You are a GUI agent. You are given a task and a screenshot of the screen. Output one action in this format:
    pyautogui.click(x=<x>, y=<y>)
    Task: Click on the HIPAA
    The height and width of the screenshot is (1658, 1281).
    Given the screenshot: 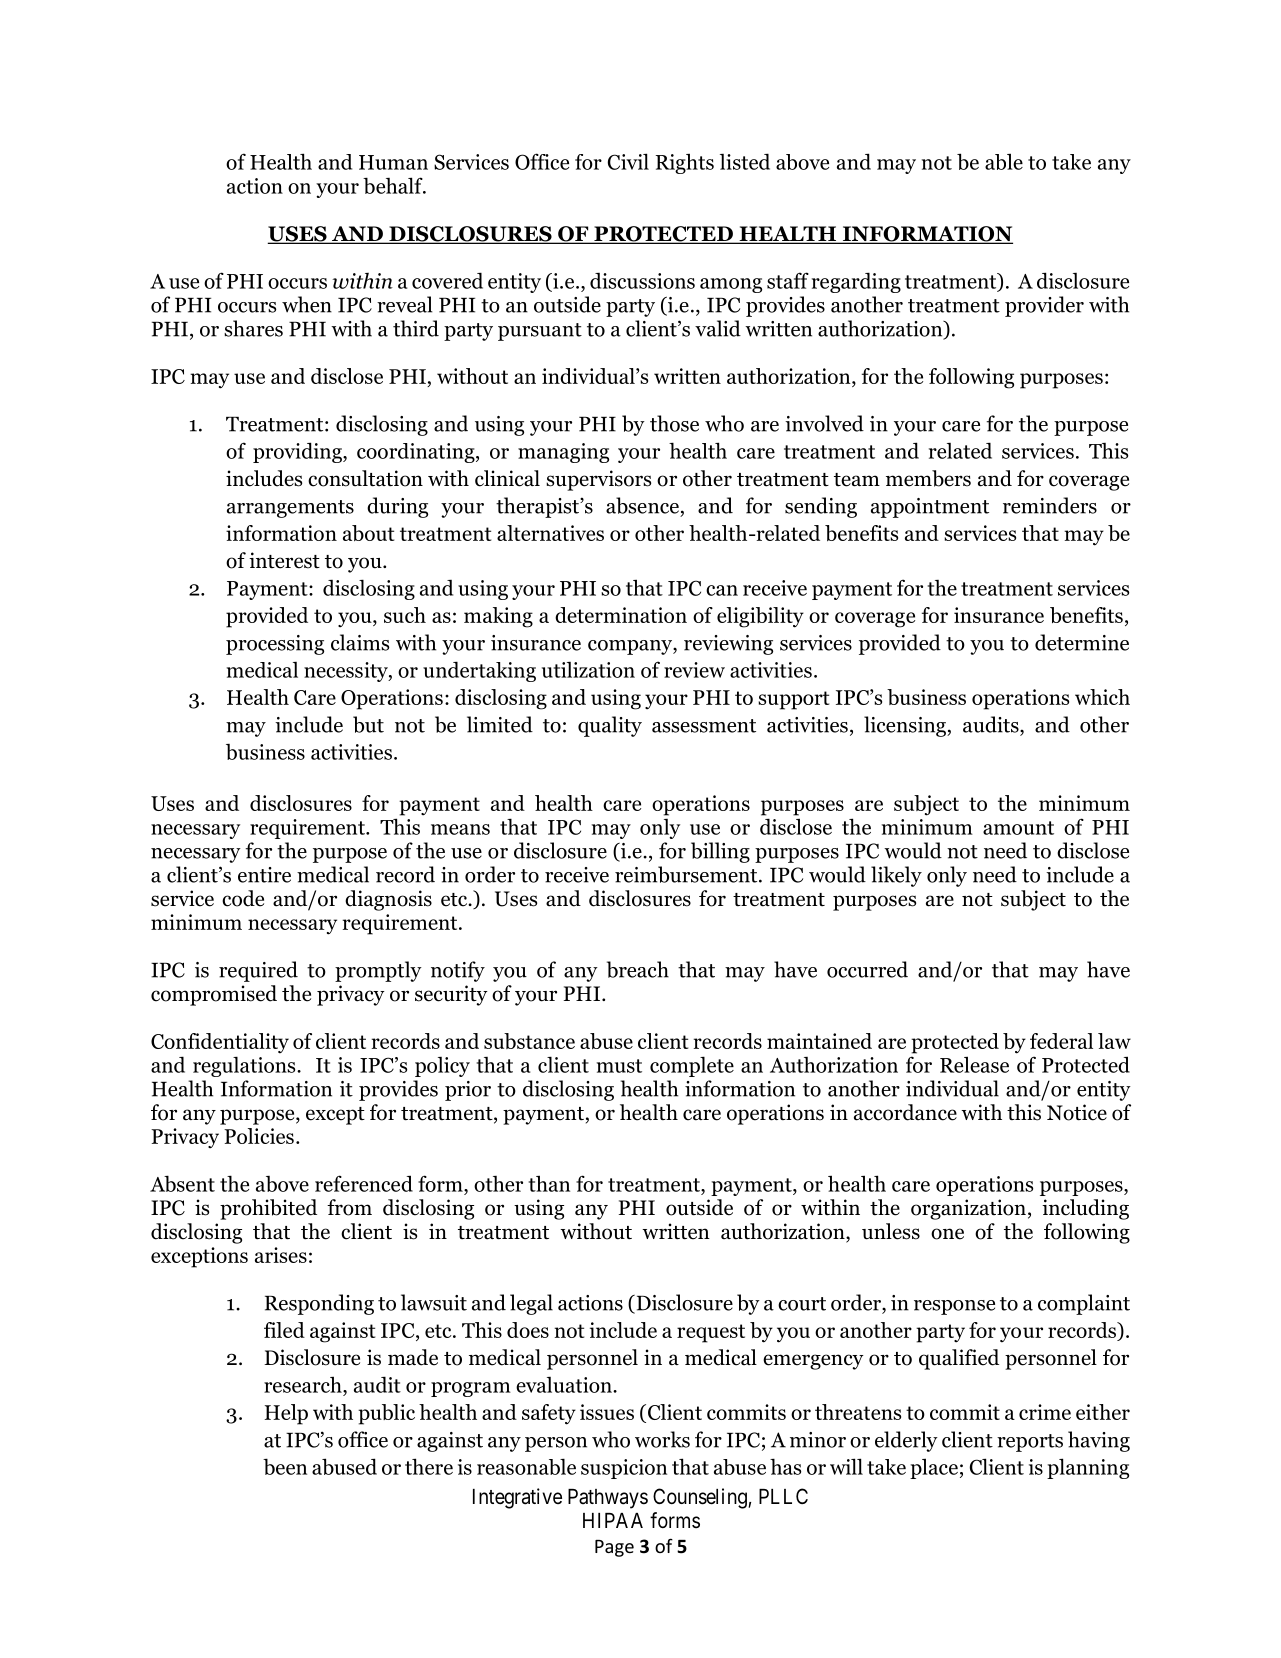 What is the action you would take?
    pyautogui.click(x=613, y=1520)
